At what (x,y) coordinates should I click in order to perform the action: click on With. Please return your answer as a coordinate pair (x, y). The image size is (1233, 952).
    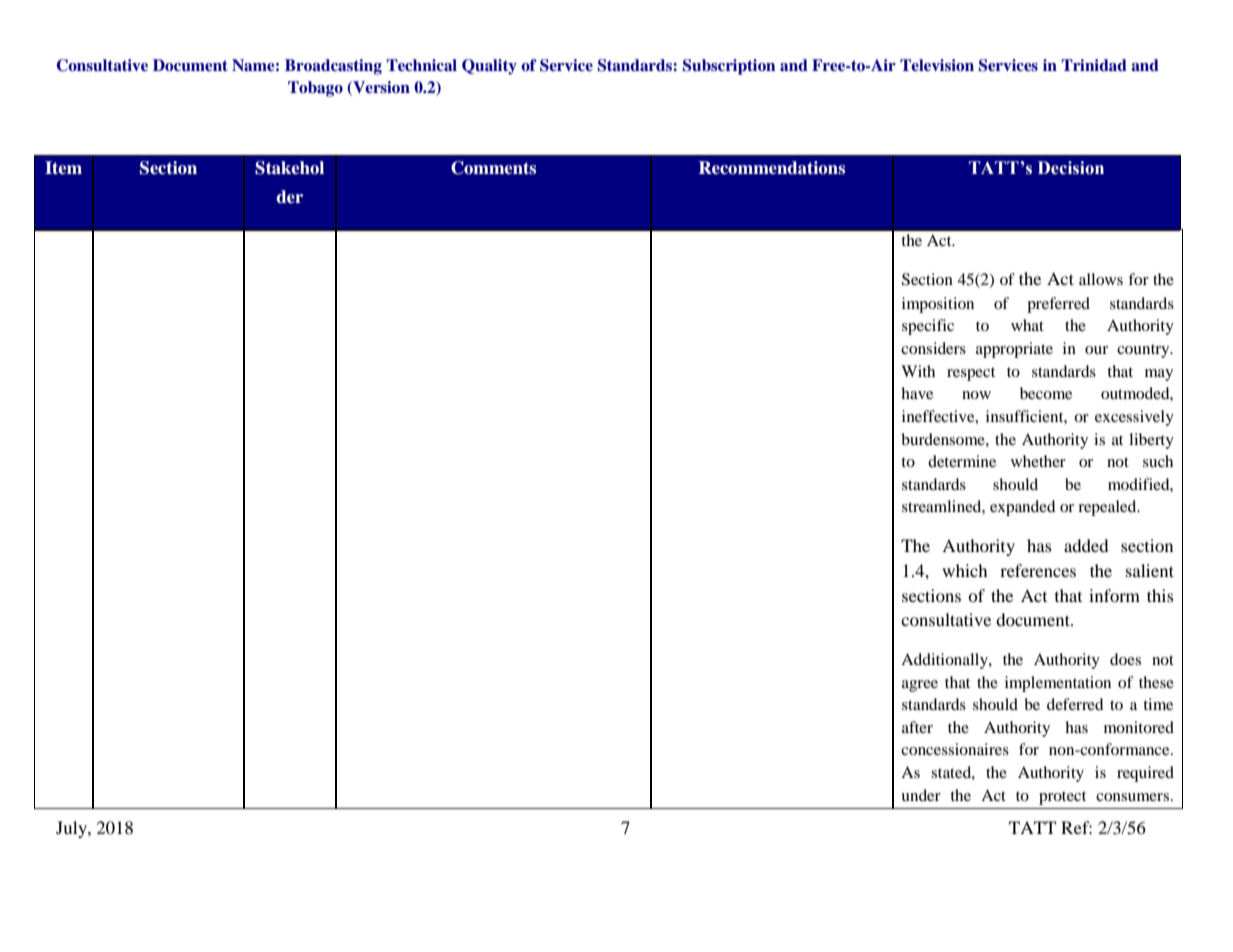
    Looking at the image, I should click on (918, 371).
